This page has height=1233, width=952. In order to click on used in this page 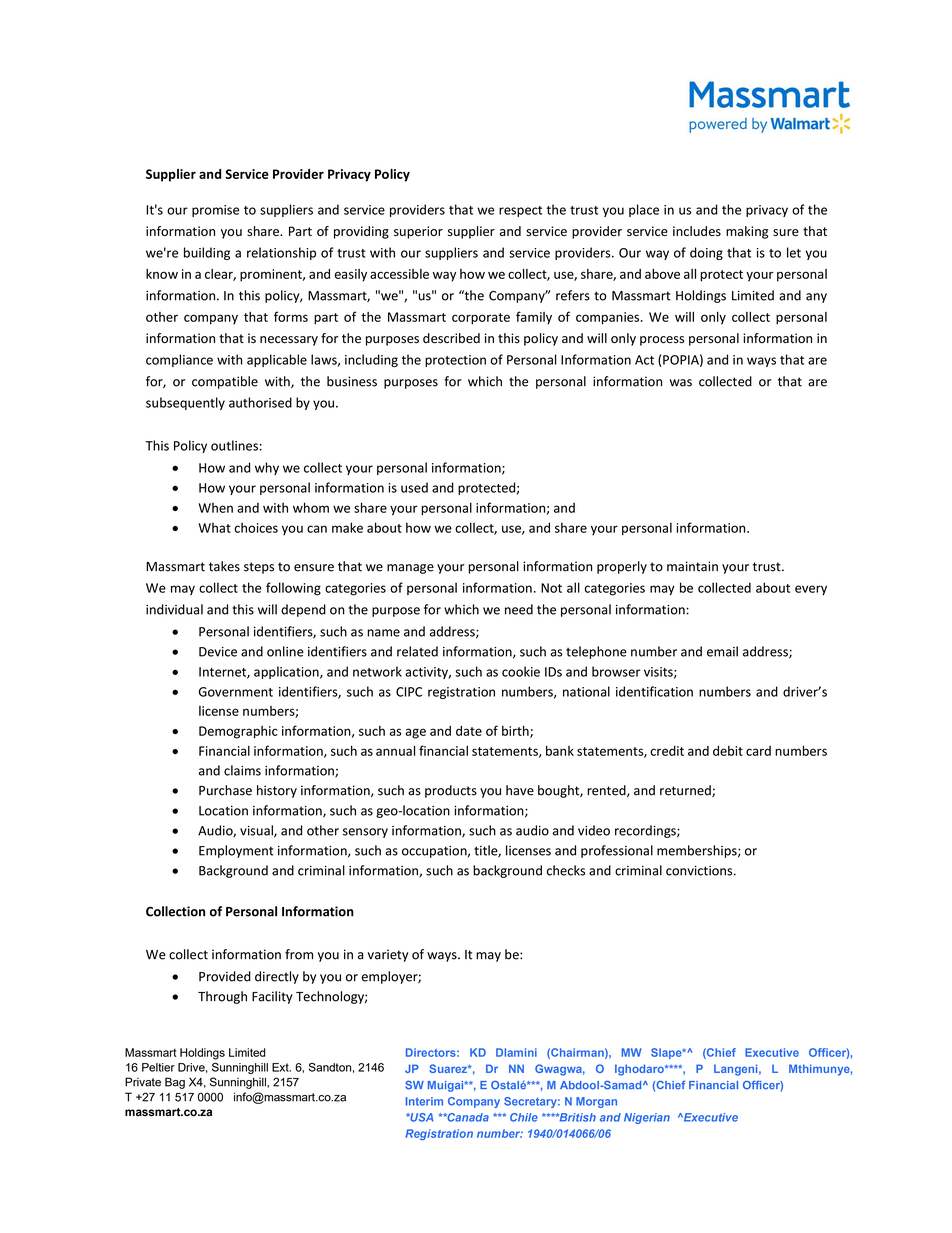, I will do `click(414, 487)`.
